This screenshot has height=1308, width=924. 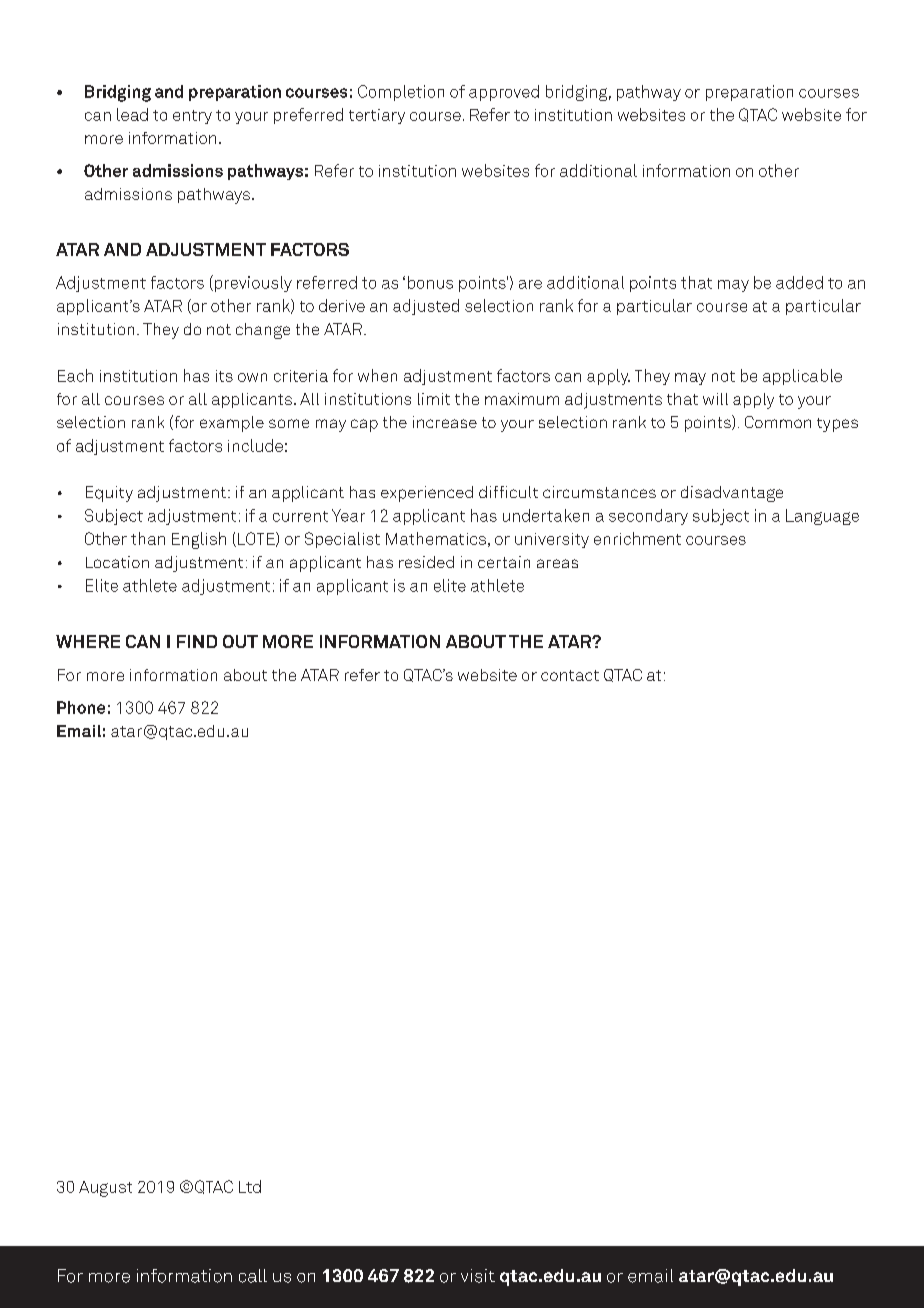 What do you see at coordinates (253, 1276) in the screenshot?
I see `call` at bounding box center [253, 1276].
